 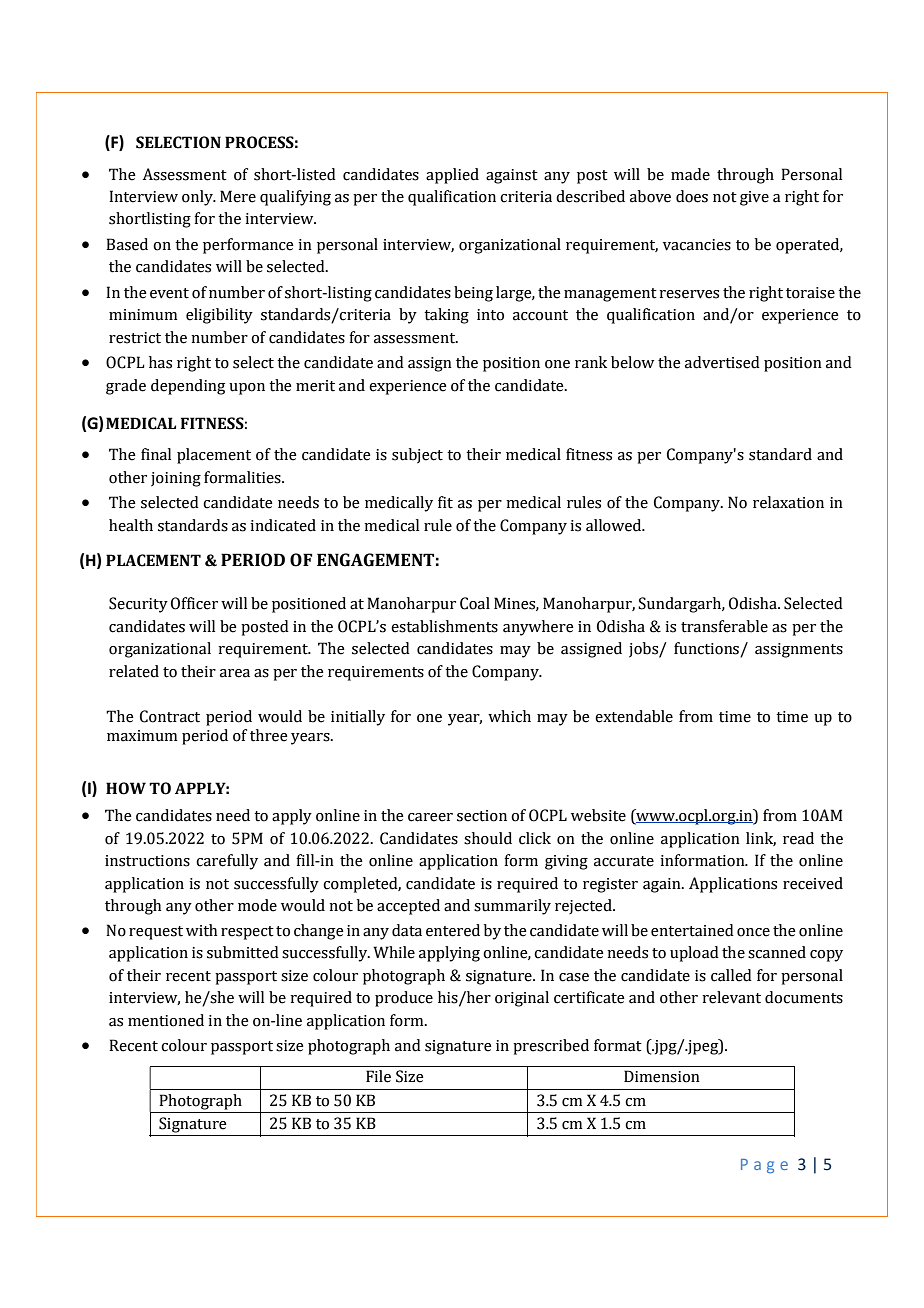 What do you see at coordinates (754, 198) in the document?
I see `give` at bounding box center [754, 198].
